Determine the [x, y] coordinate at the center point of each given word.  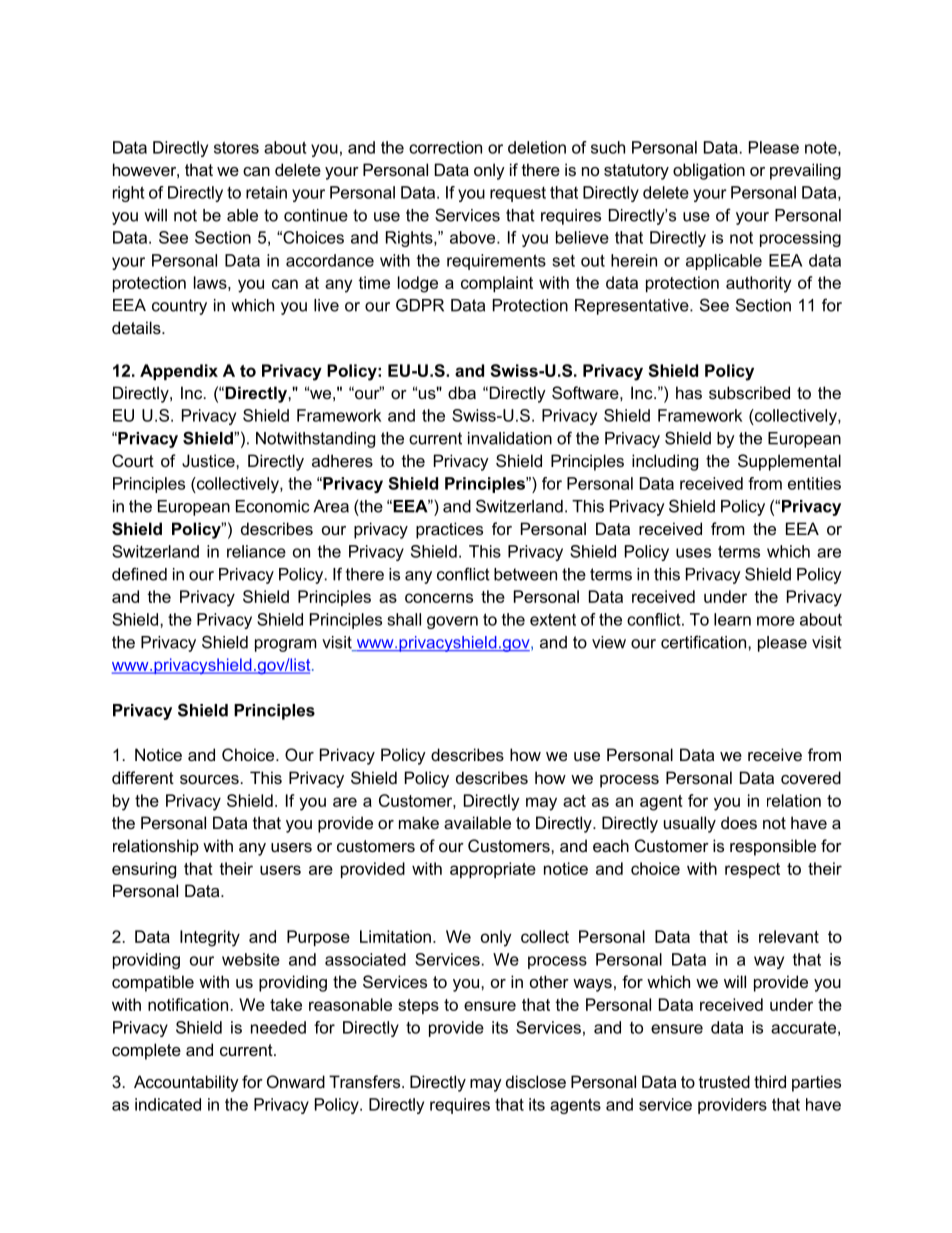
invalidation [510, 438]
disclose [536, 1081]
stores [236, 147]
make [419, 822]
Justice [209, 460]
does [739, 822]
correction [445, 147]
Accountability [186, 1083]
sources [209, 779]
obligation [709, 171]
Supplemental [789, 462]
